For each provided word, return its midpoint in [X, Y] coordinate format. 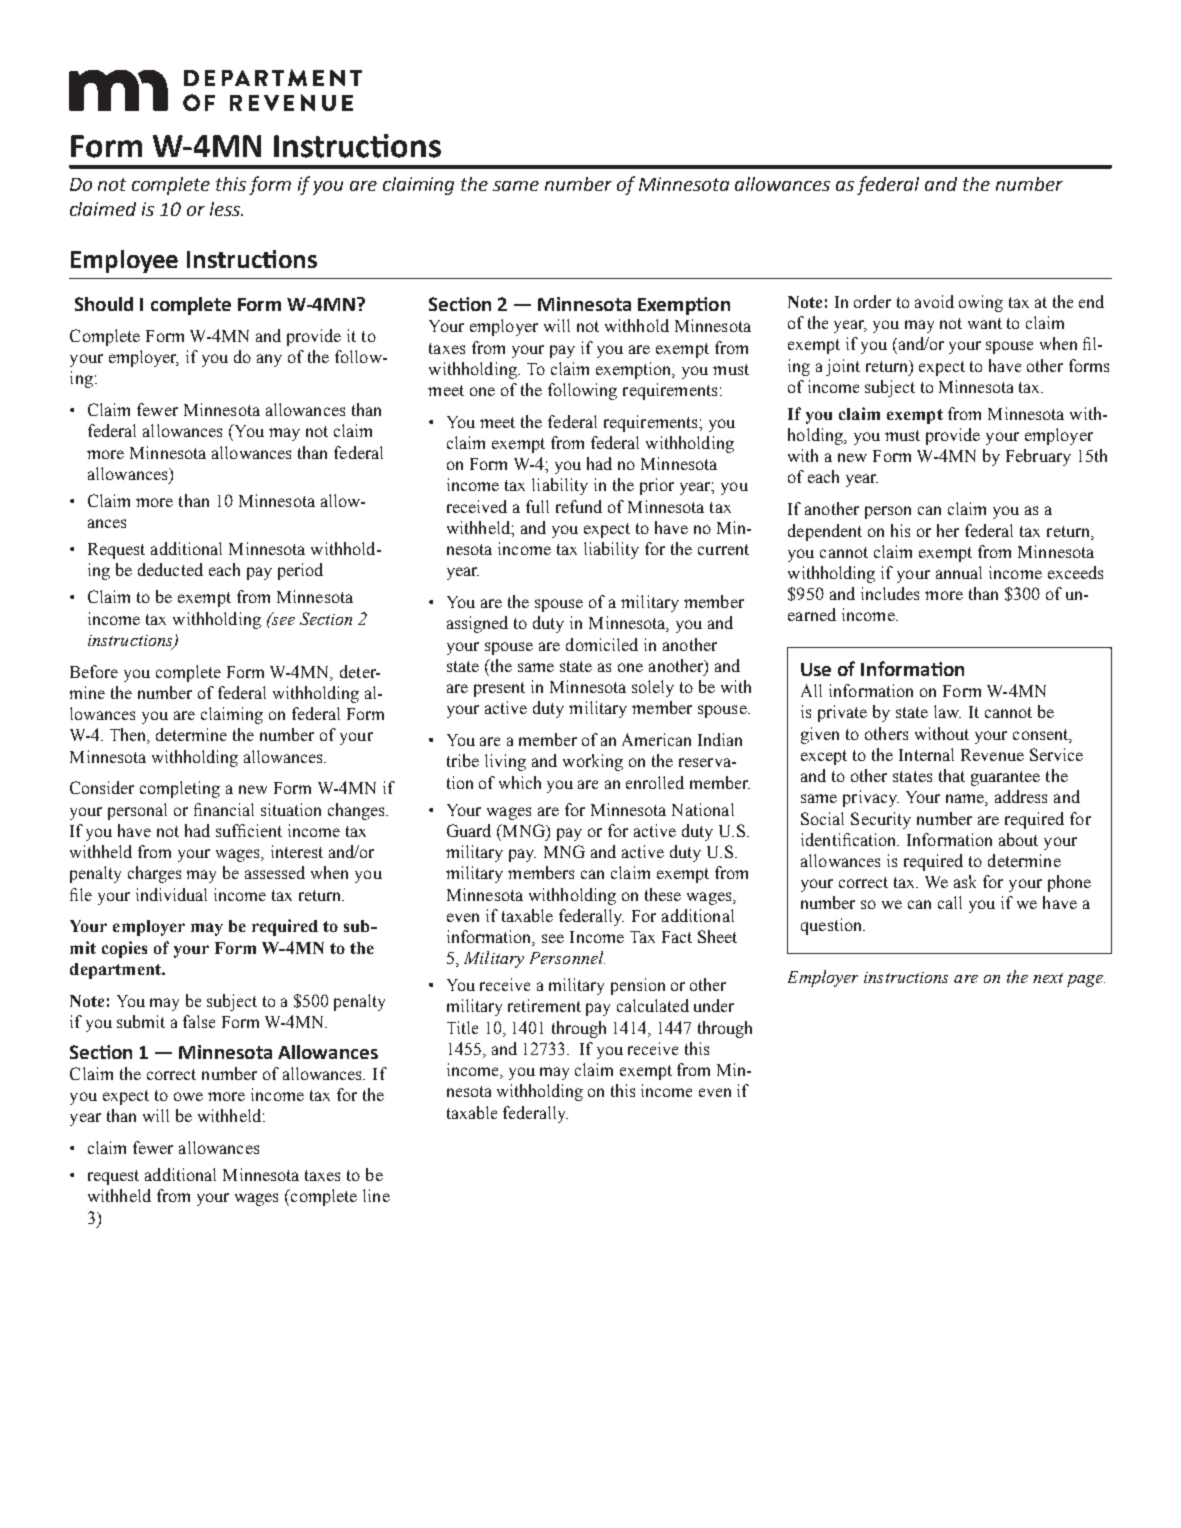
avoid [934, 301]
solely [653, 688]
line [376, 1195]
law [947, 711]
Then [129, 736]
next [1048, 978]
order [872, 301]
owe [188, 1096]
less [226, 209]
